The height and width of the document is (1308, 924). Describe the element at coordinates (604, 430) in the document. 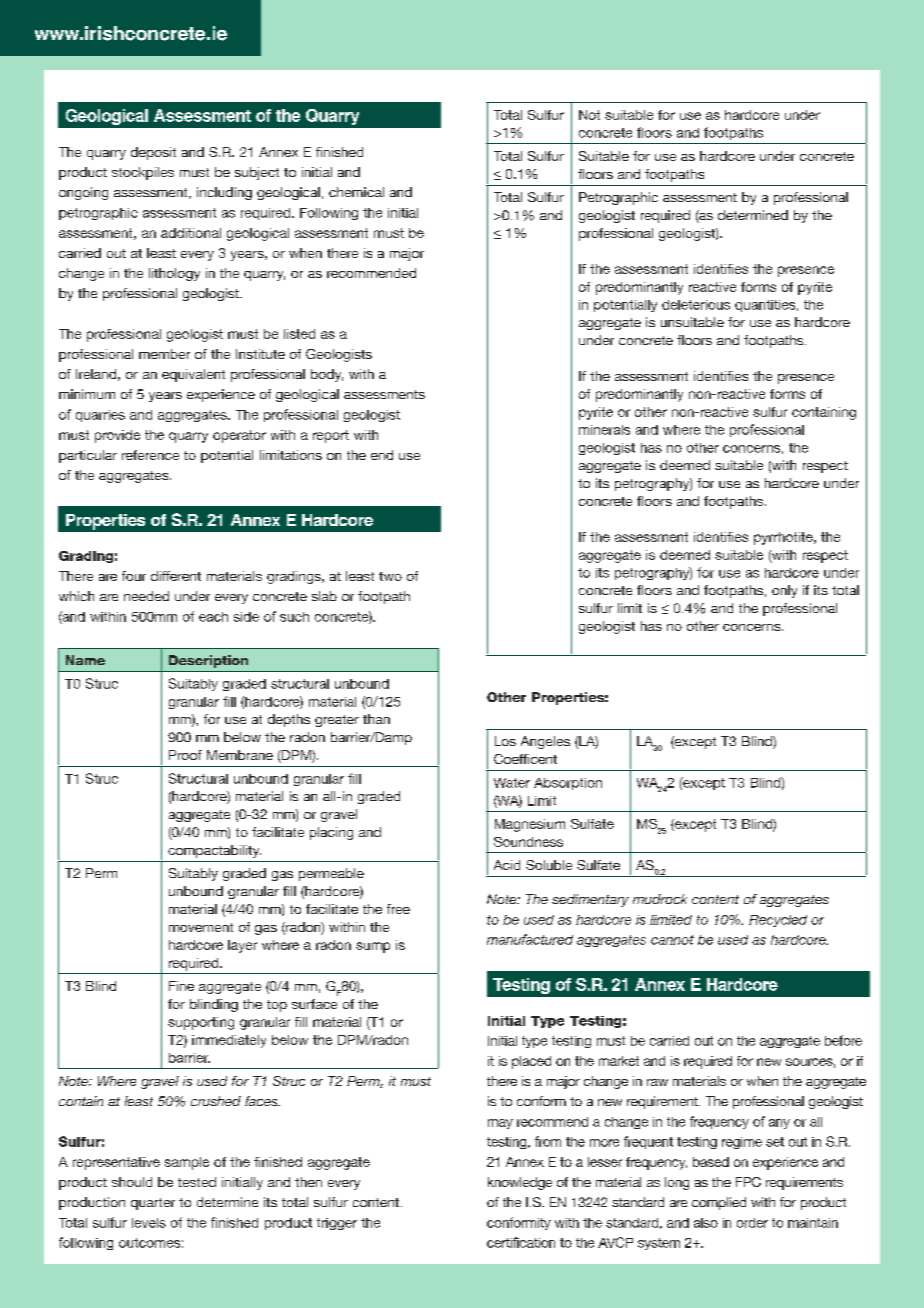

I see `minerals` at that location.
